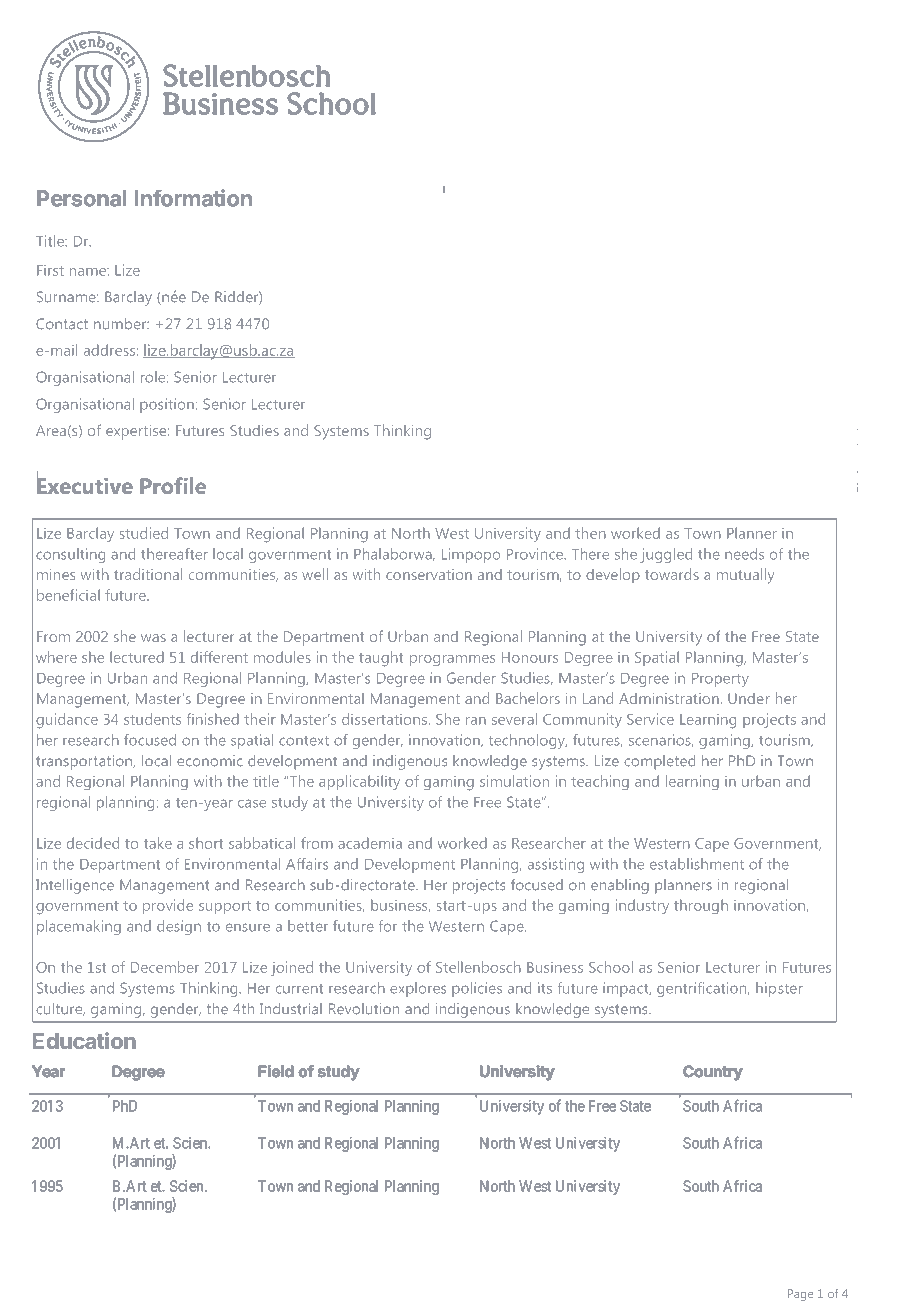 This screenshot has width=924, height=1308. I want to click on Information, so click(193, 198).
